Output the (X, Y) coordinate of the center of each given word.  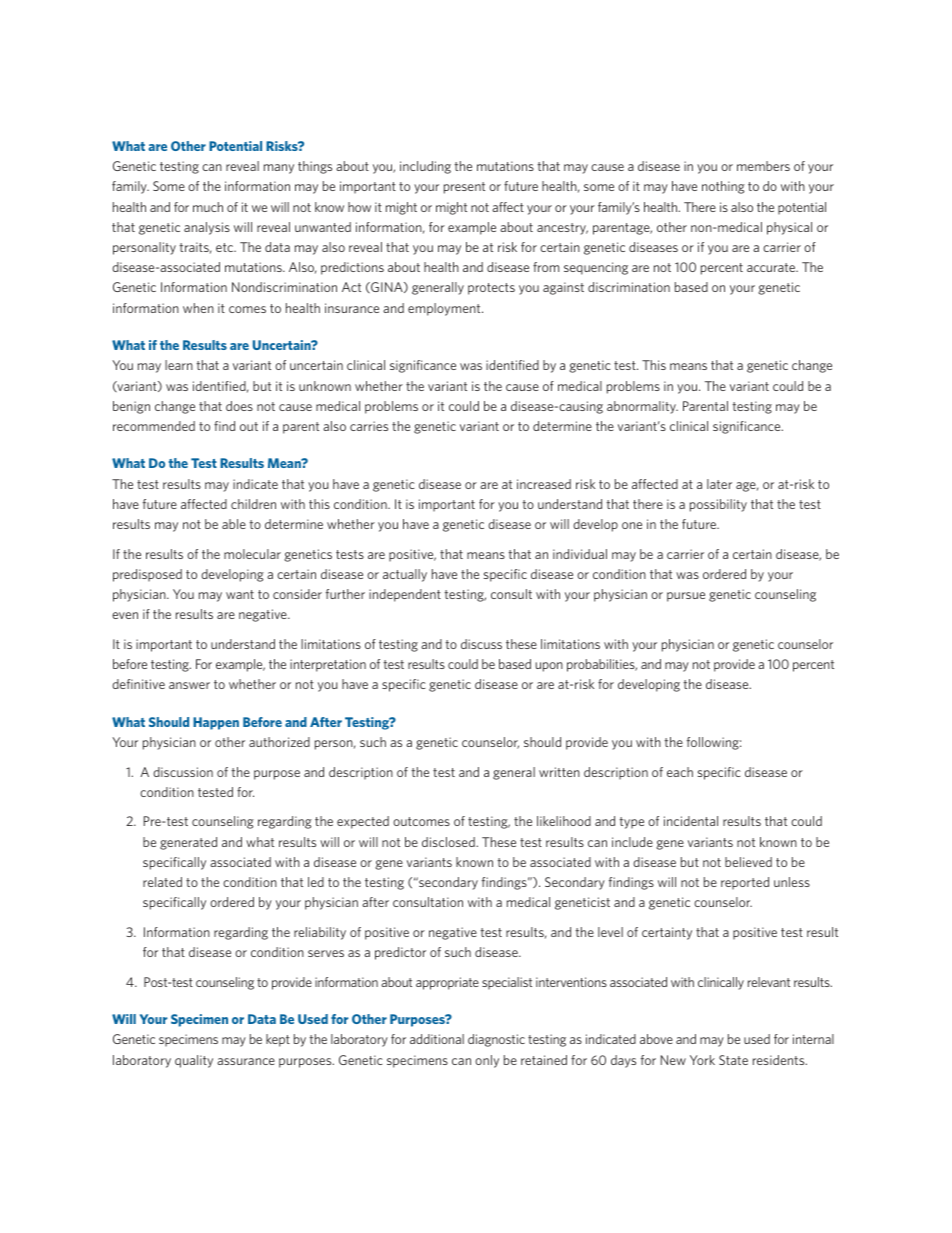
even (125, 615)
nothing (723, 187)
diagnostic (496, 1040)
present (464, 188)
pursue (686, 597)
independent (405, 595)
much (208, 207)
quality (194, 1061)
